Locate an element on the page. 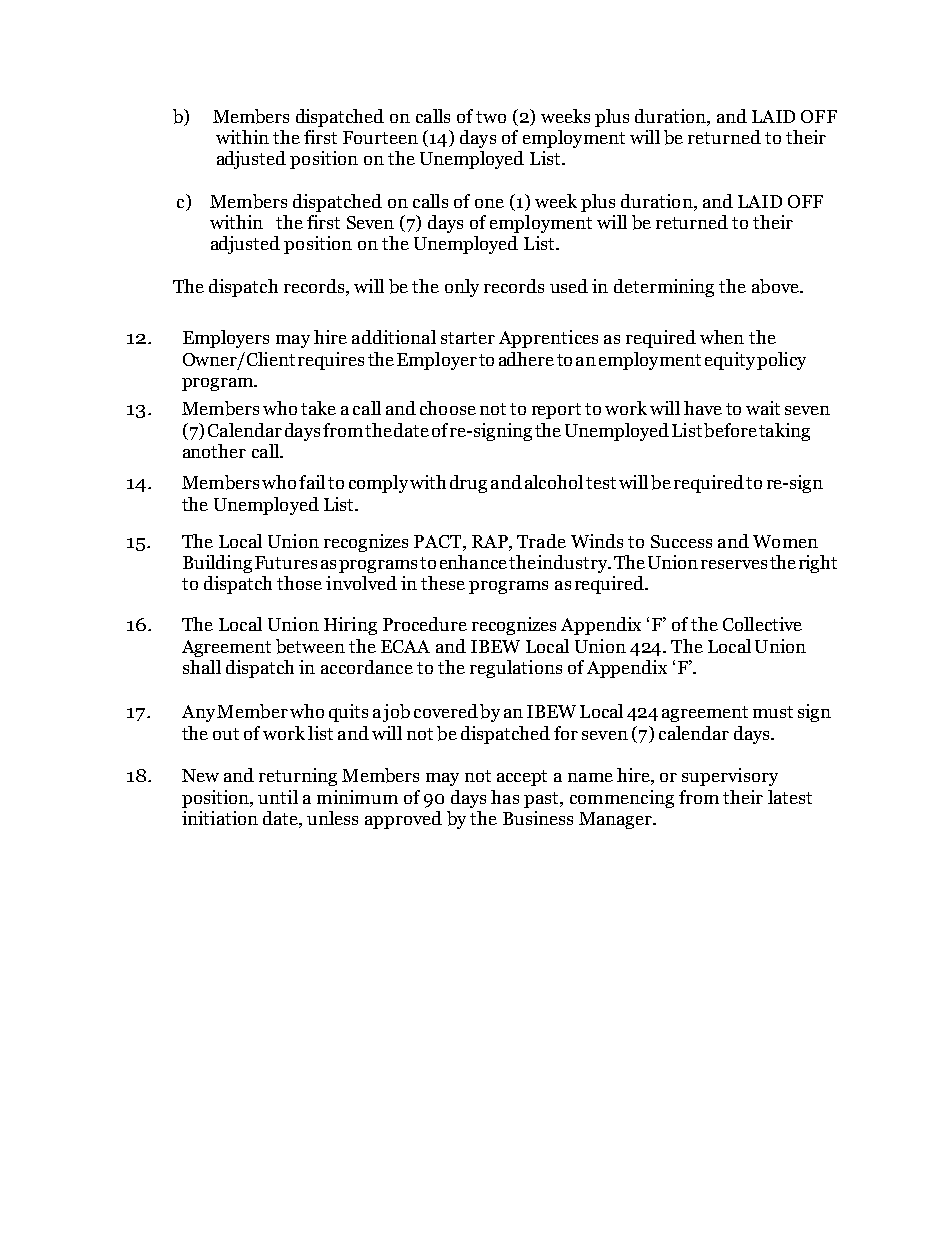 The image size is (952, 1233). only is located at coordinates (462, 288).
